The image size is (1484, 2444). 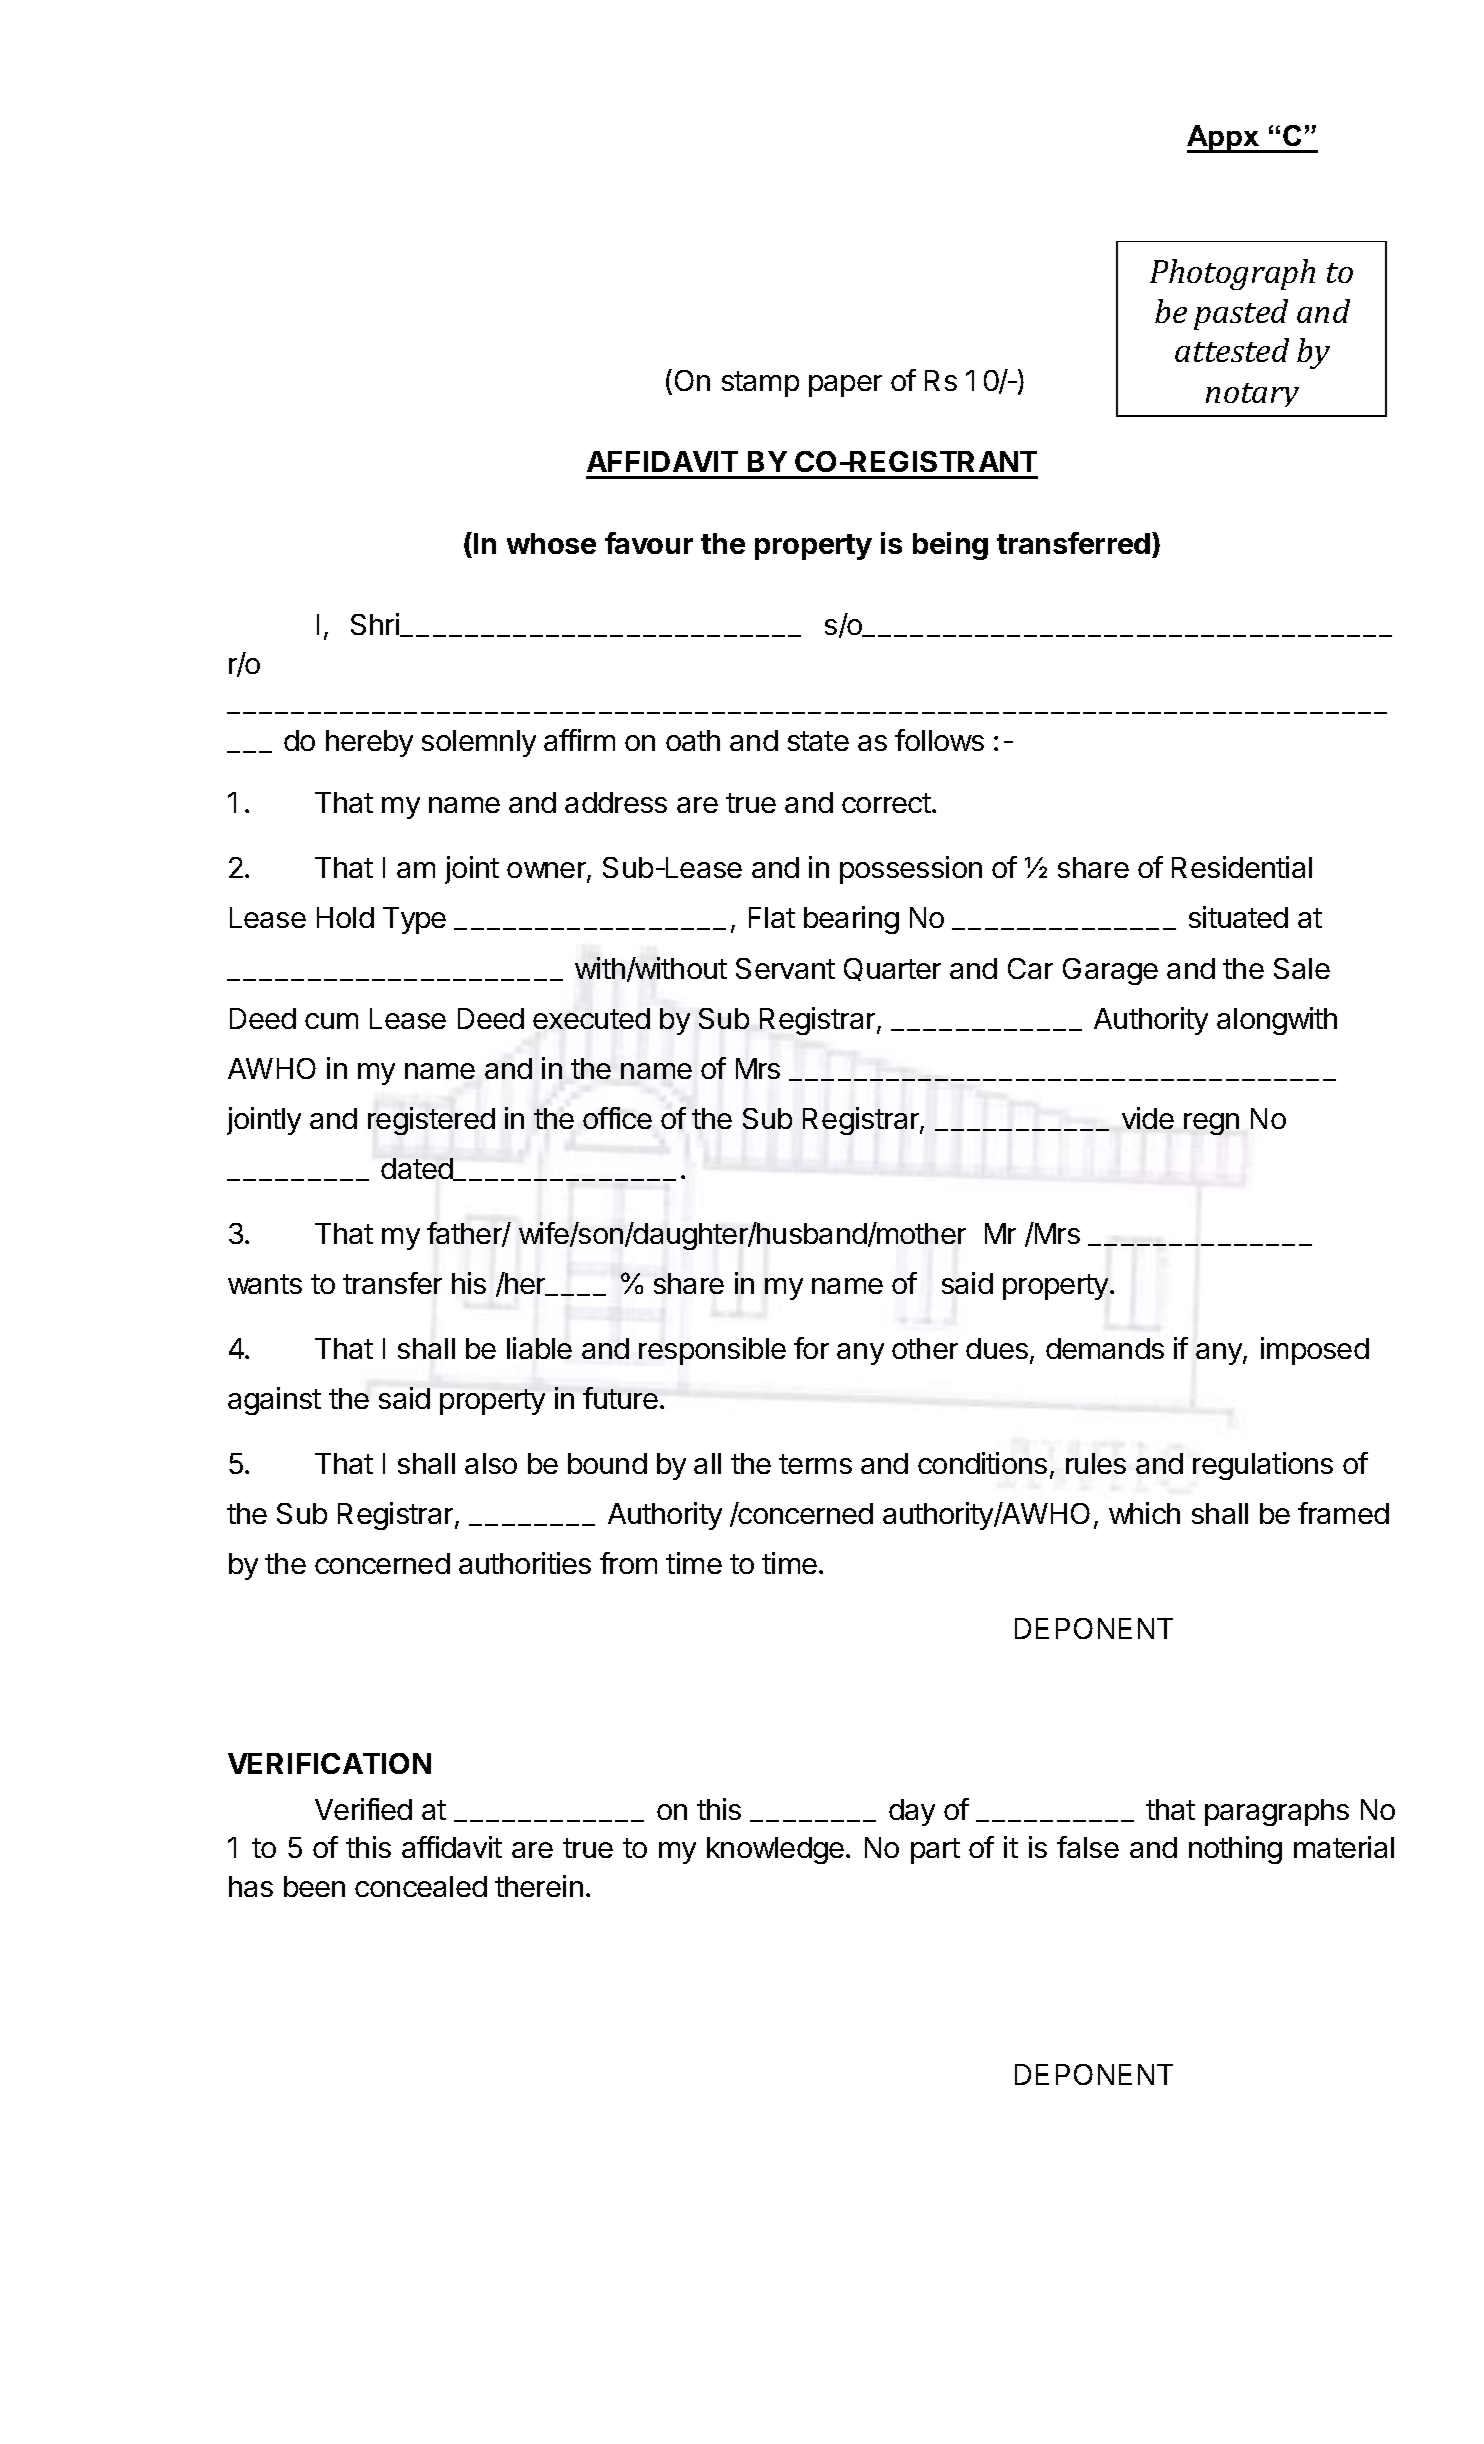 I want to click on Verified, so click(x=363, y=1809).
